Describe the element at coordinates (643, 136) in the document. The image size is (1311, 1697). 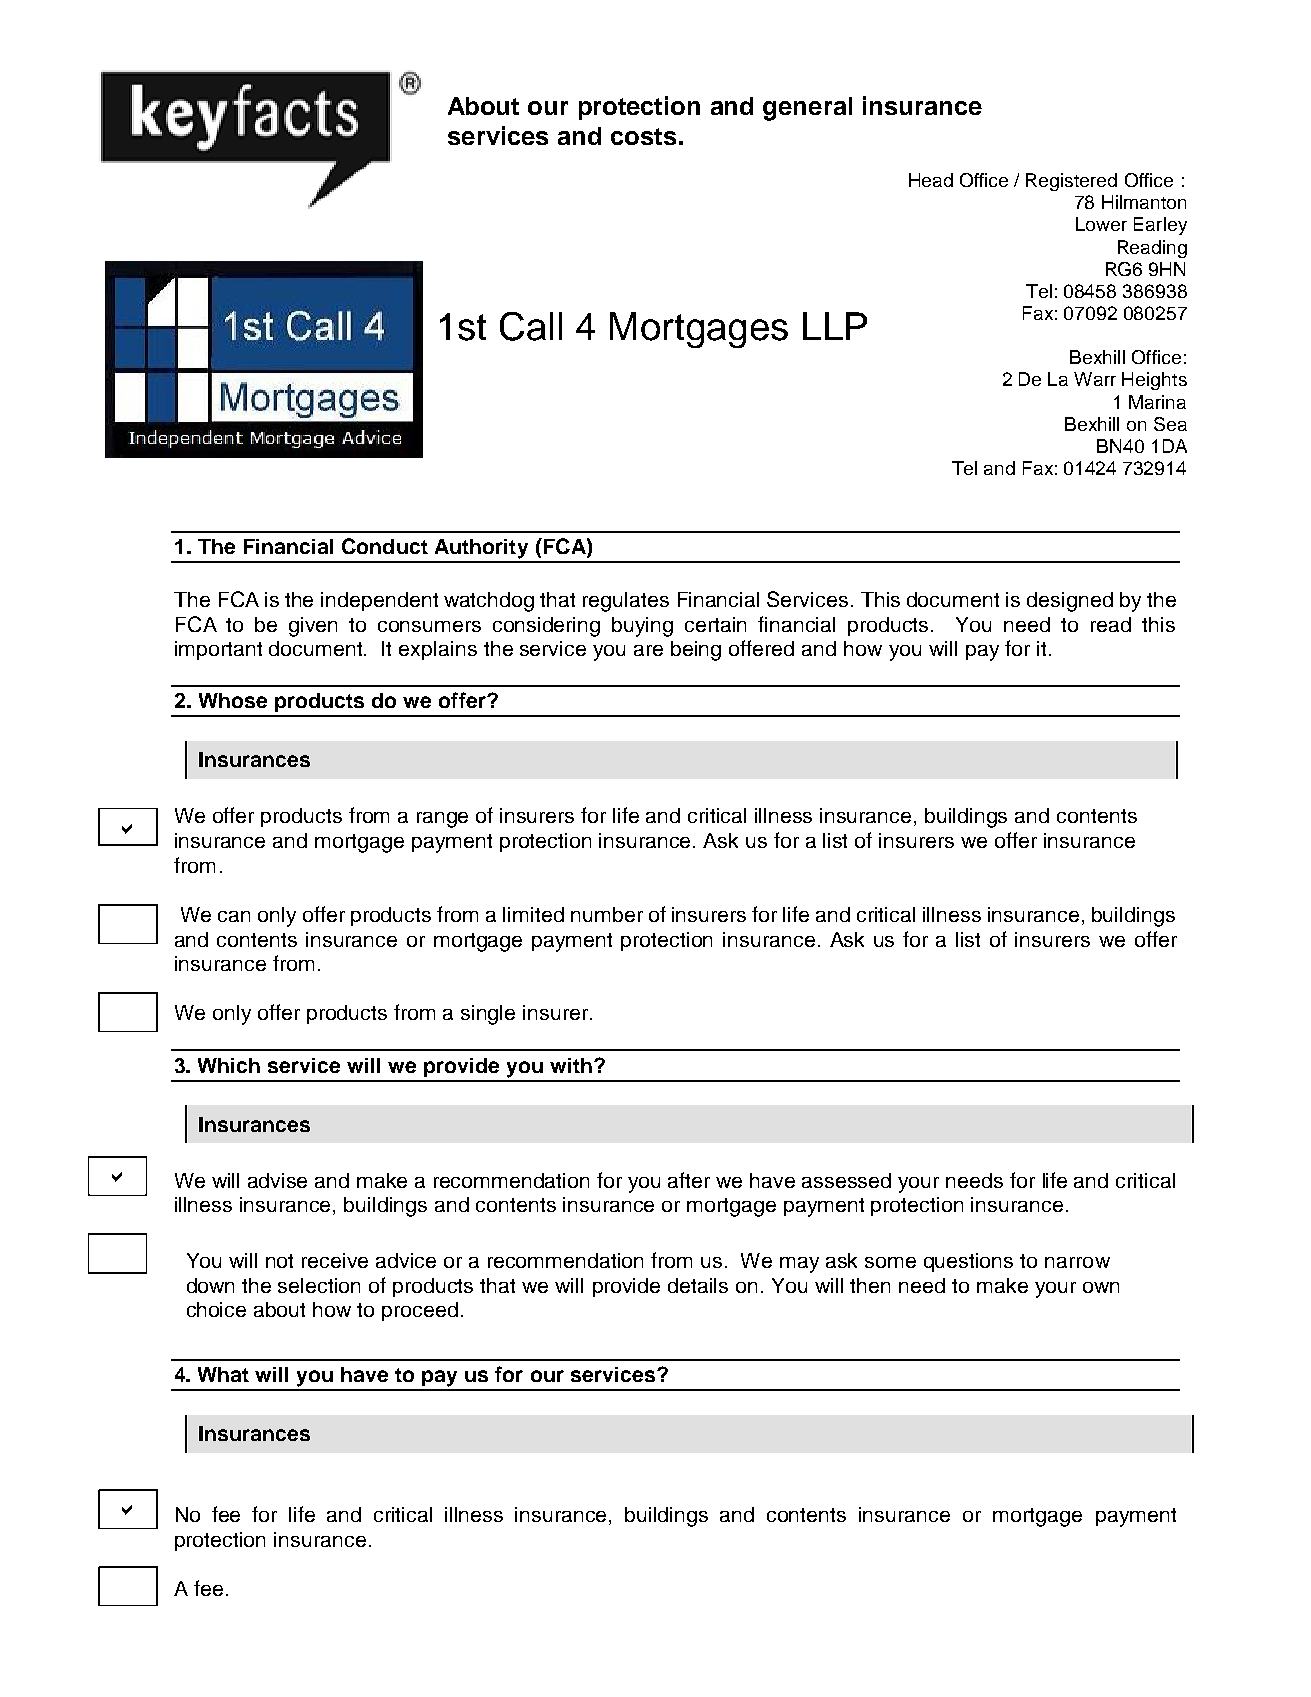
I see `costs` at that location.
